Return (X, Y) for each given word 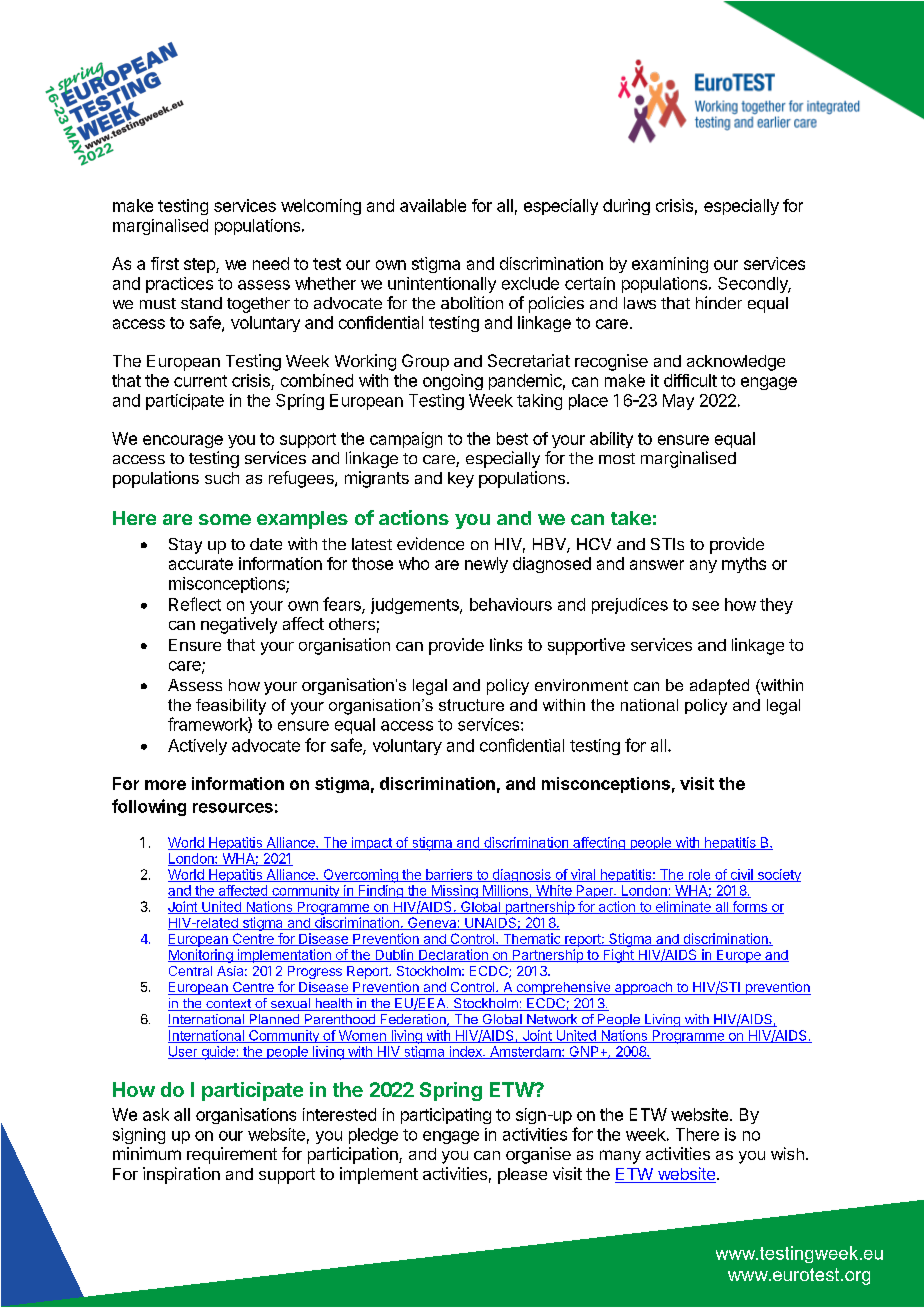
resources (233, 808)
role (699, 875)
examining (670, 265)
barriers (449, 875)
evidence (430, 543)
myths (744, 565)
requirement (232, 1155)
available (433, 205)
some (225, 519)
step (200, 265)
